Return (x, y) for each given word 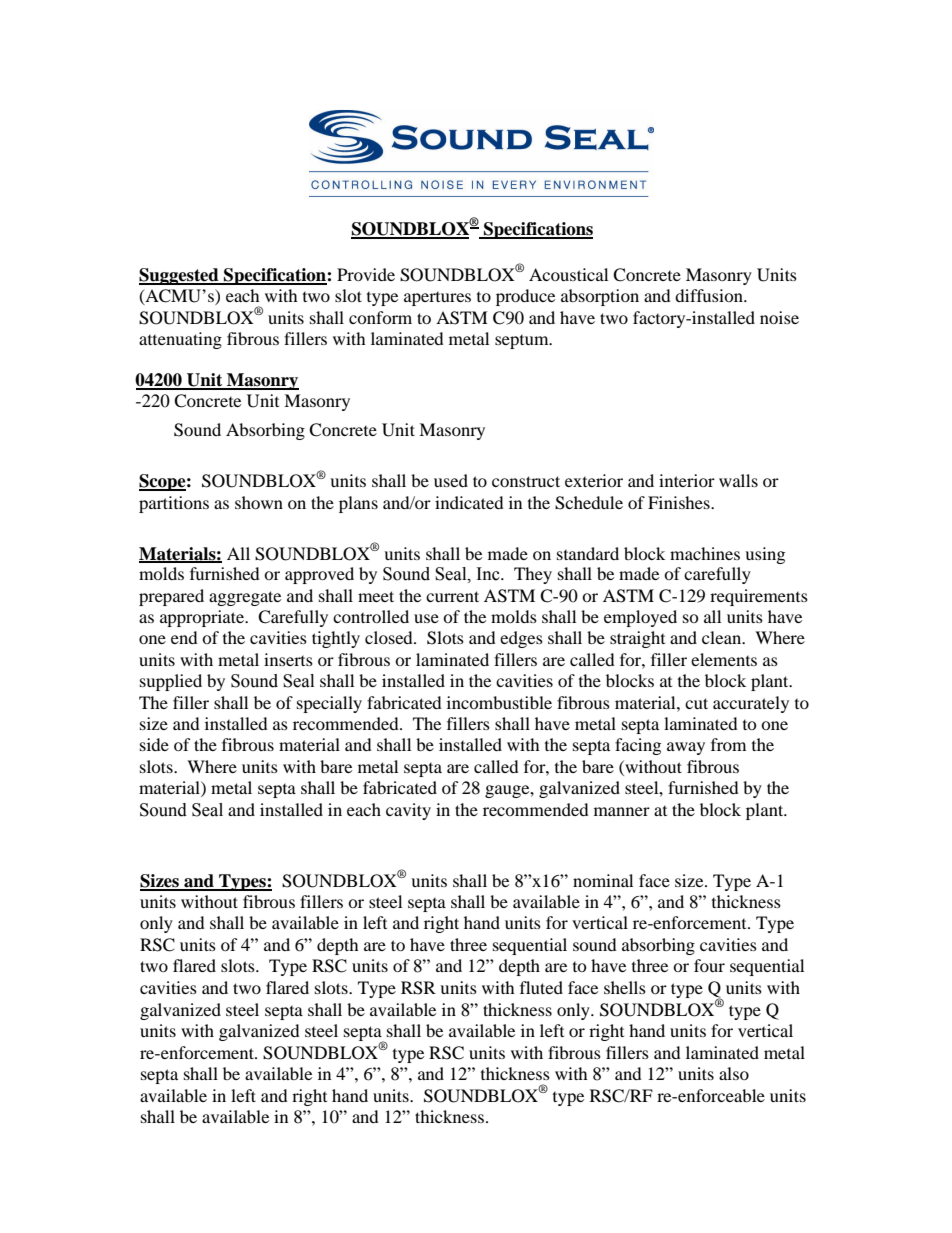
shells (625, 987)
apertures (437, 299)
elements (724, 659)
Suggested (180, 276)
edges (521, 639)
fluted (541, 987)
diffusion (710, 295)
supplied (171, 682)
